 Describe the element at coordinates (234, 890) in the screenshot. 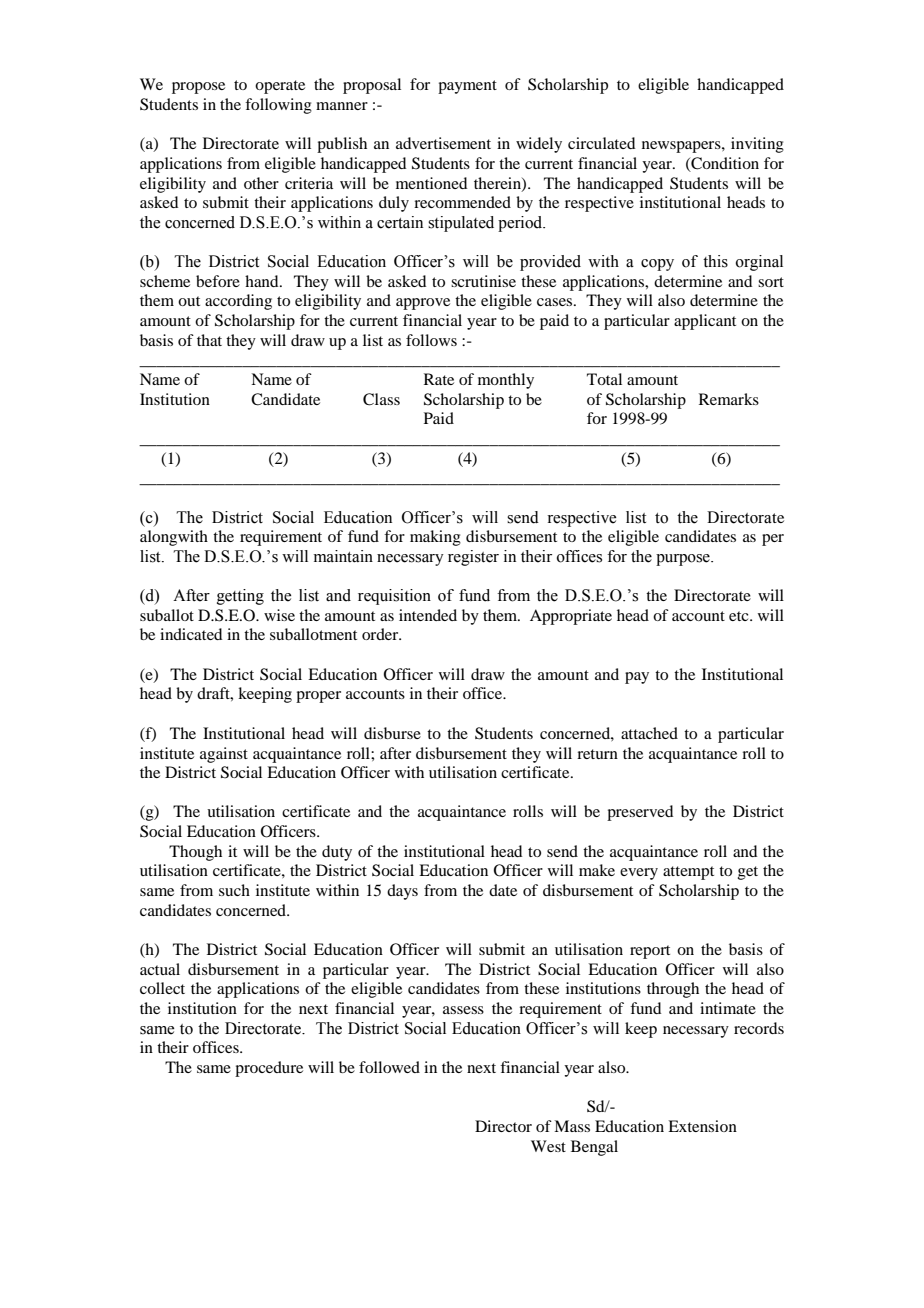

I see `such` at that location.
